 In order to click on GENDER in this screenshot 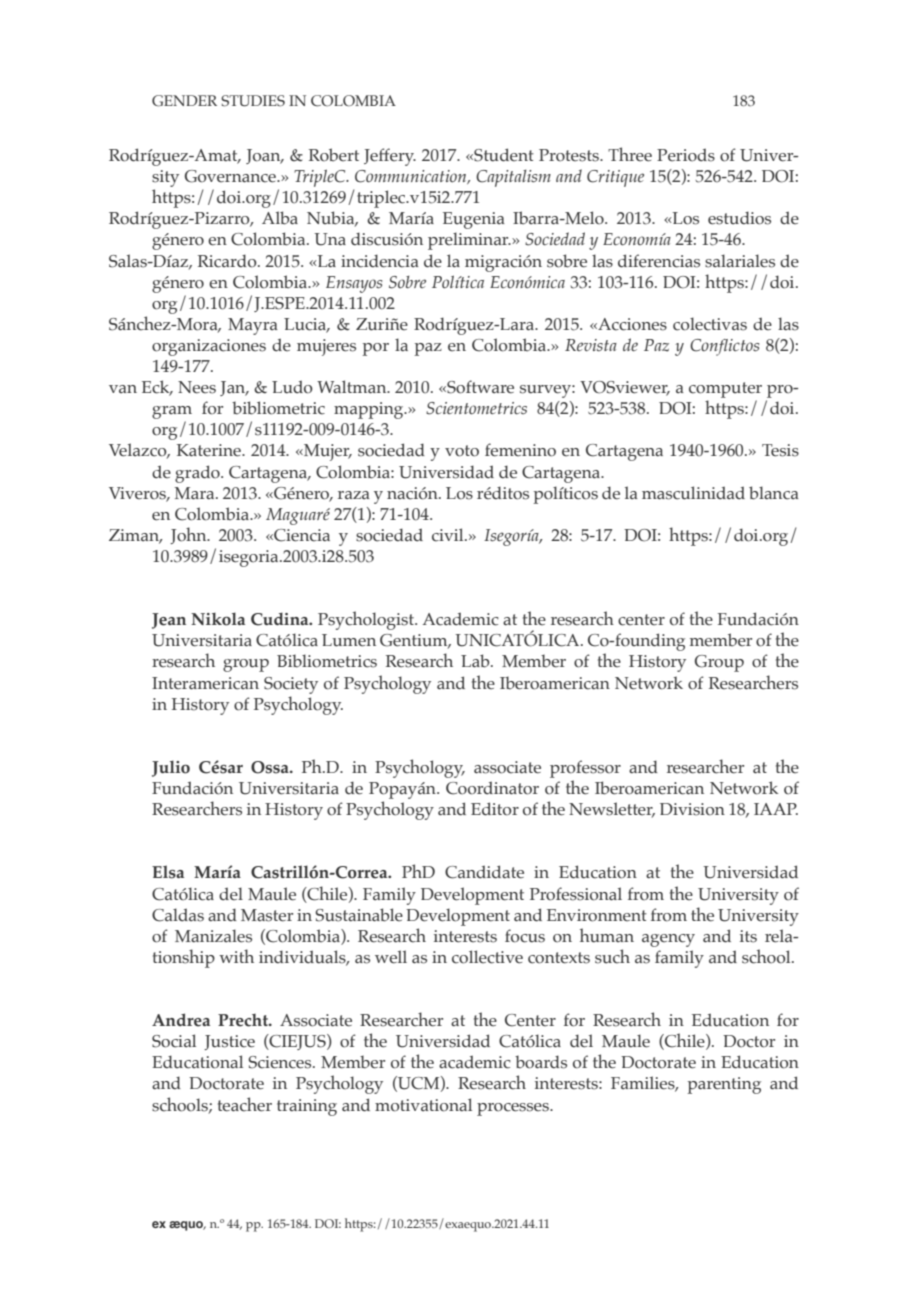, I will do `click(184, 101)`.
